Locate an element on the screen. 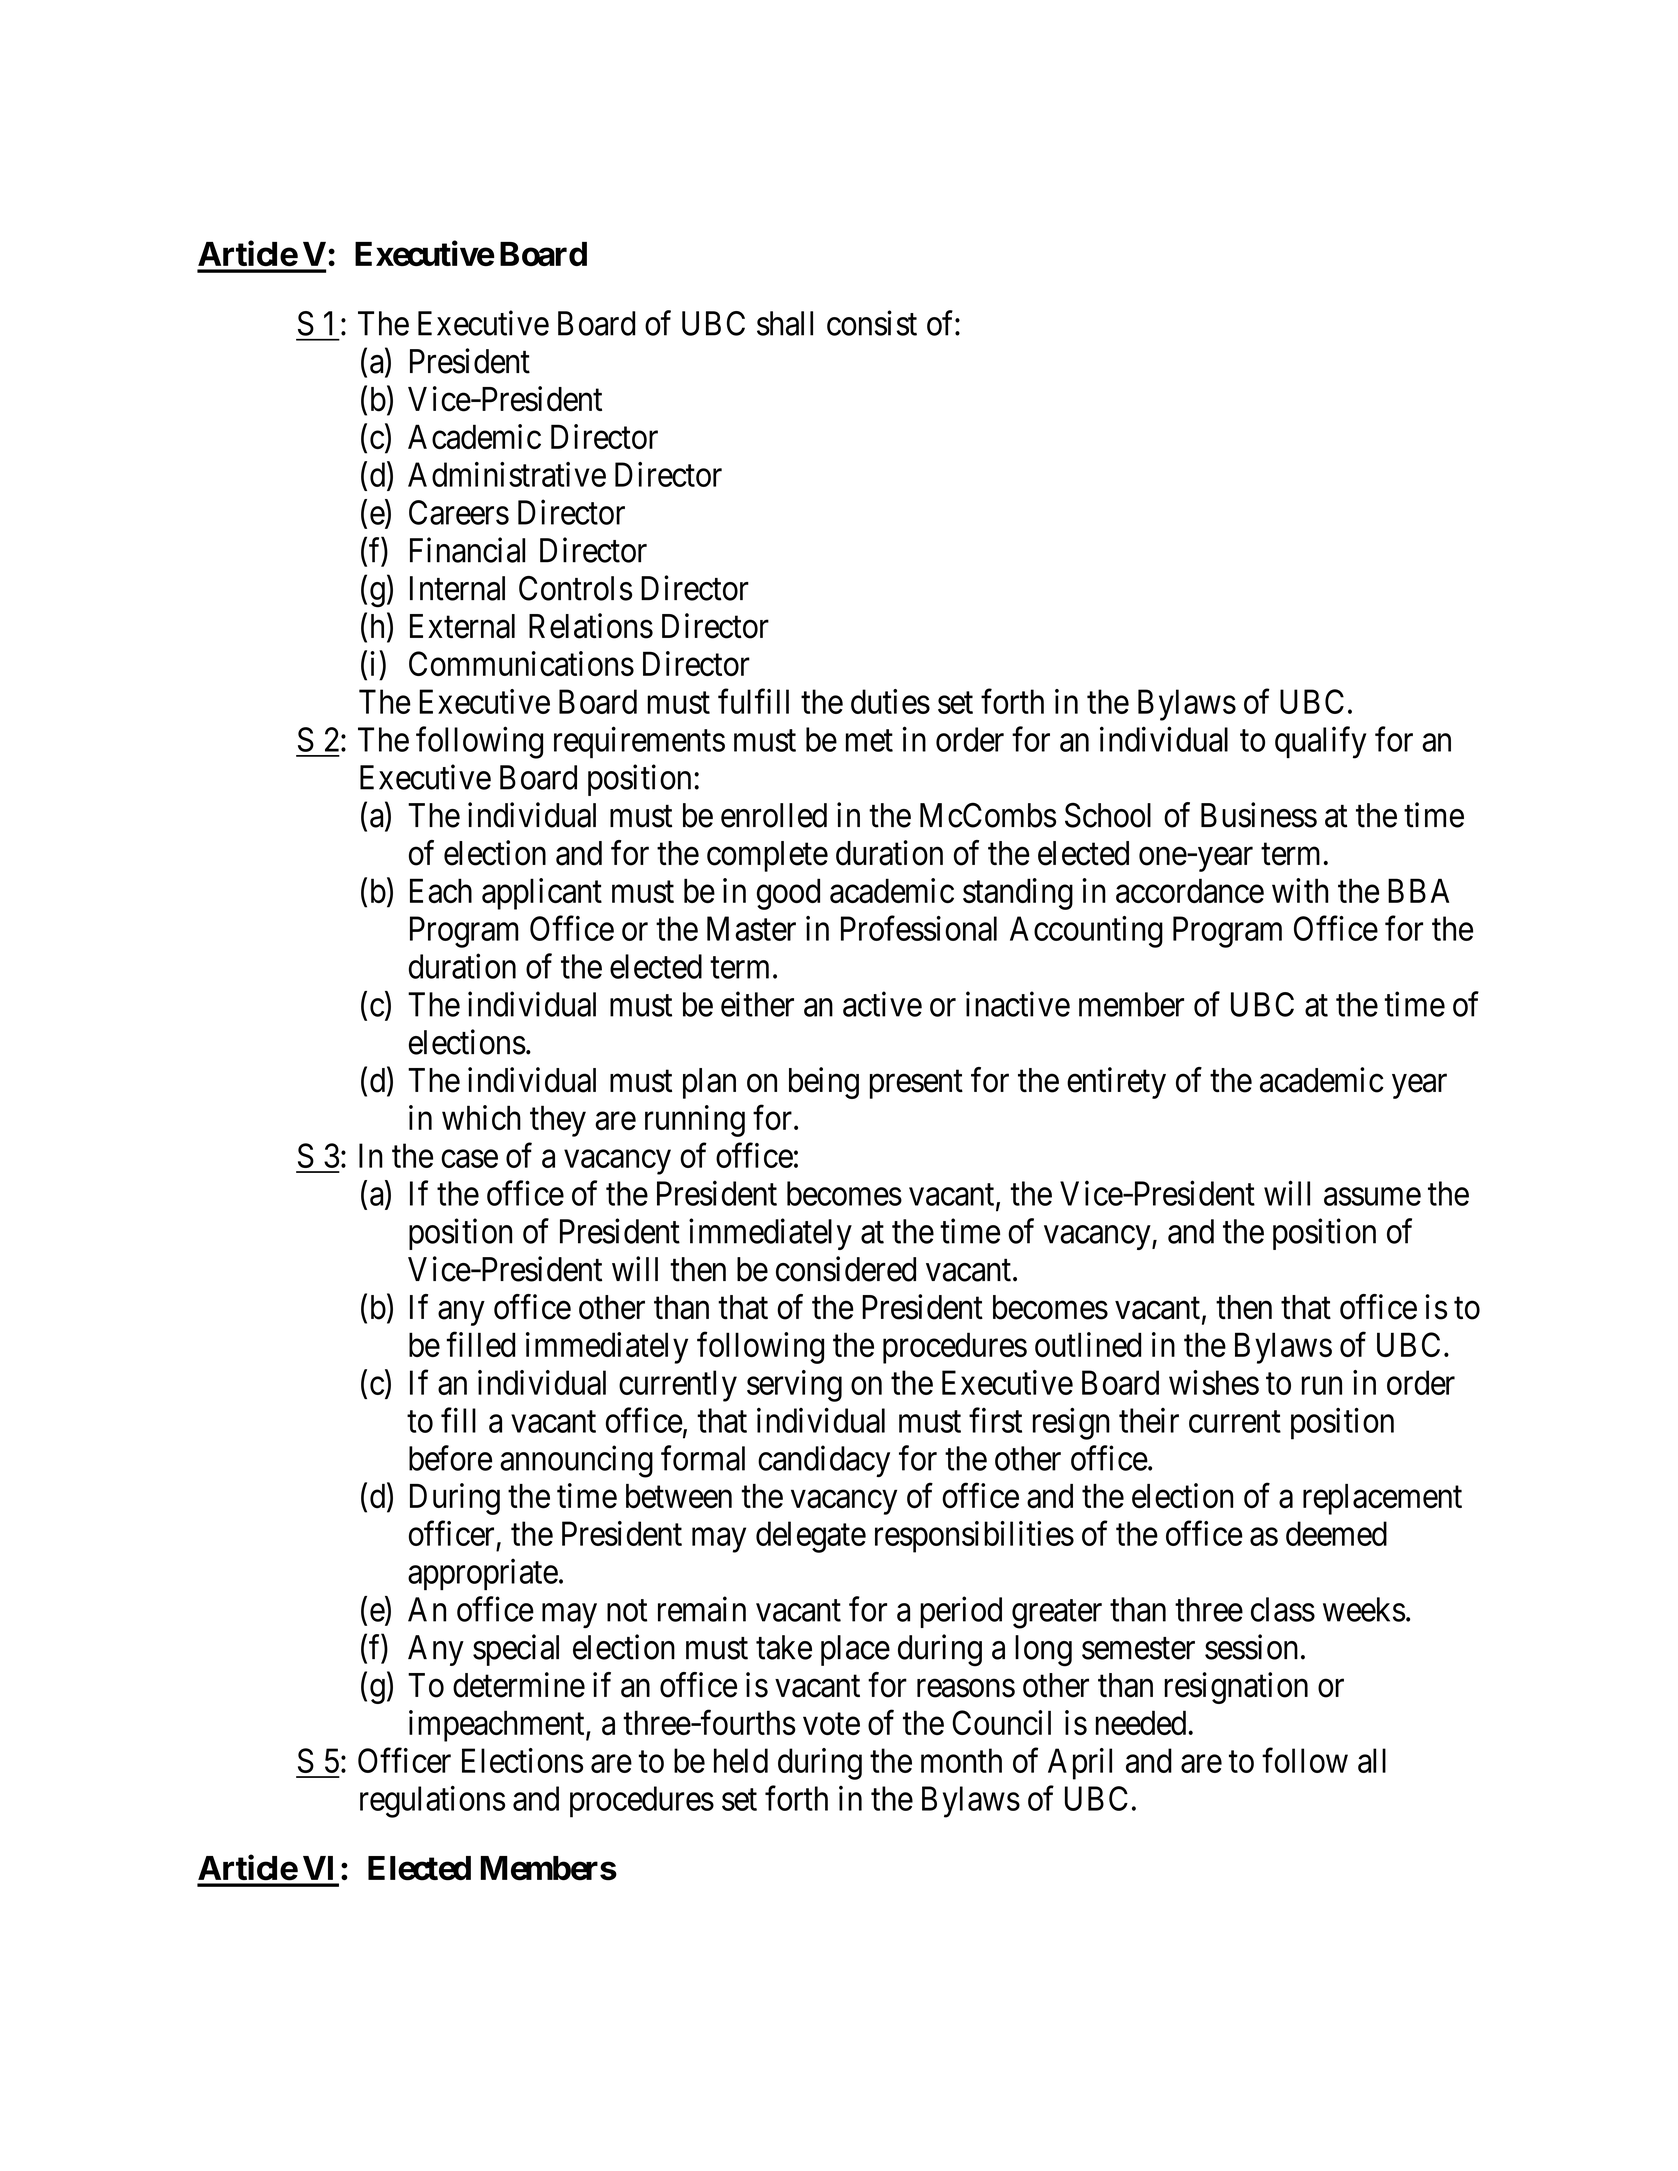 The image size is (1678, 2171). External is located at coordinates (462, 626).
